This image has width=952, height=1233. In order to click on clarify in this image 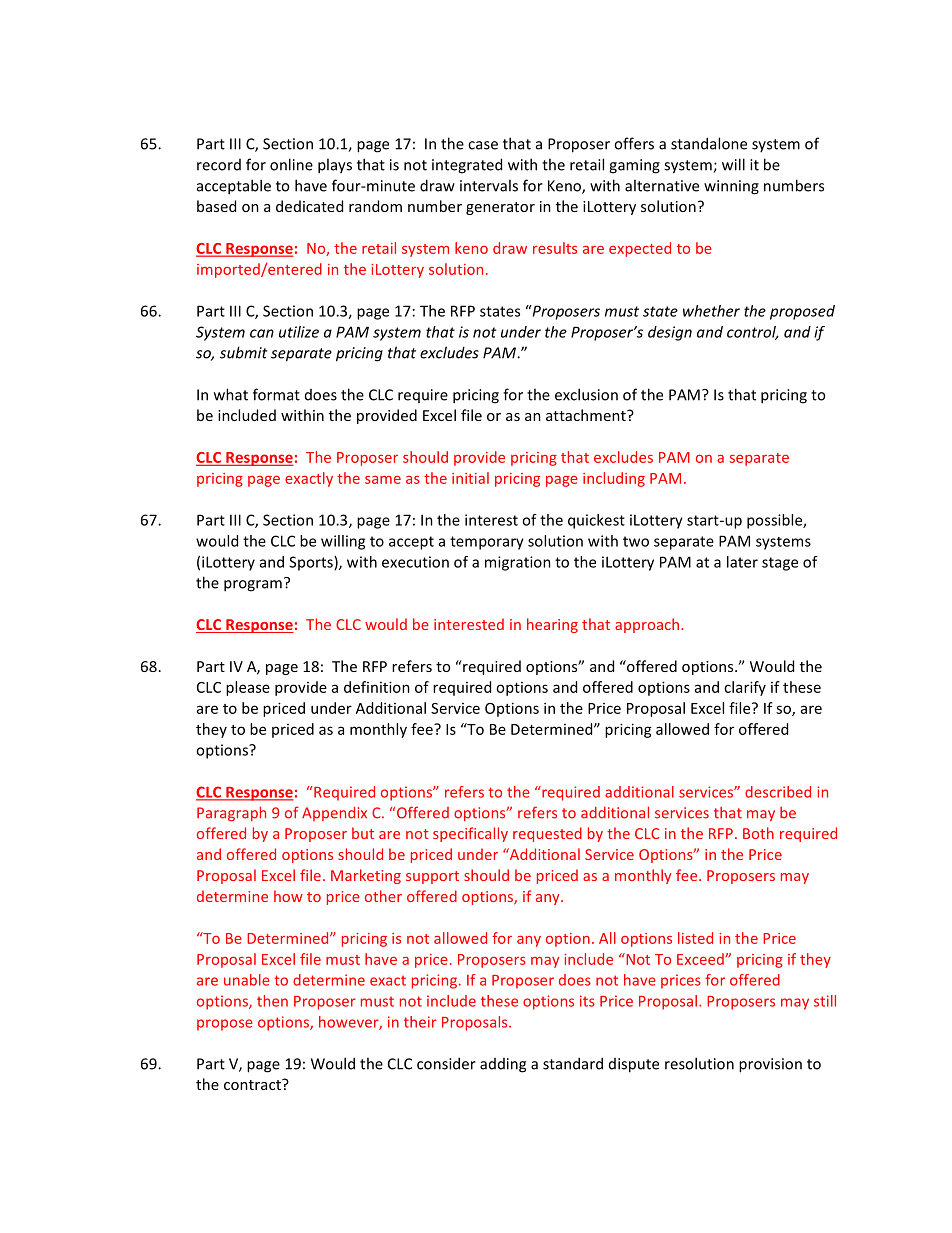, I will do `click(745, 688)`.
